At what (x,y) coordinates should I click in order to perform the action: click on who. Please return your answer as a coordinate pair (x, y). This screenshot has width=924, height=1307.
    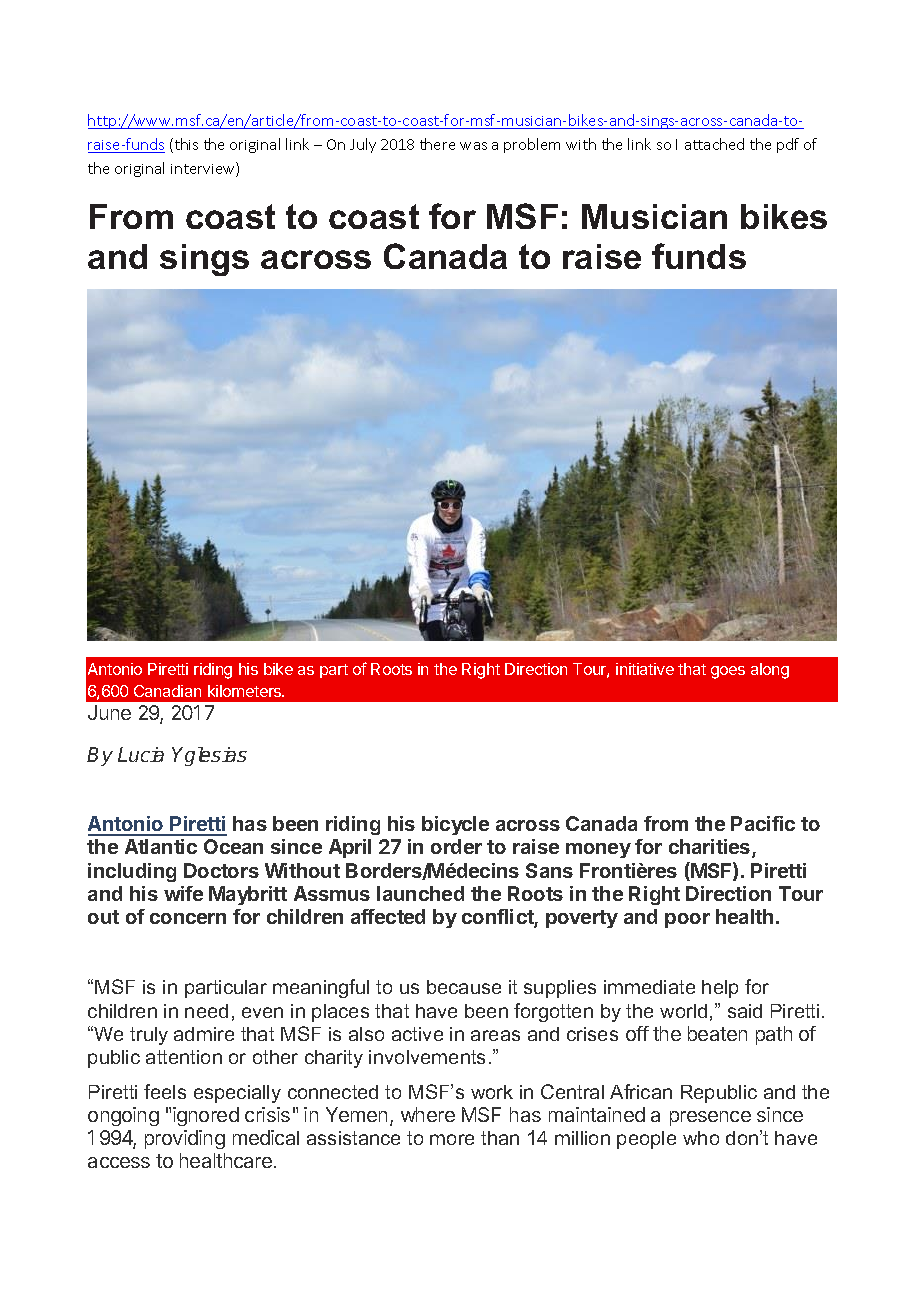
    Looking at the image, I should click on (701, 1138).
